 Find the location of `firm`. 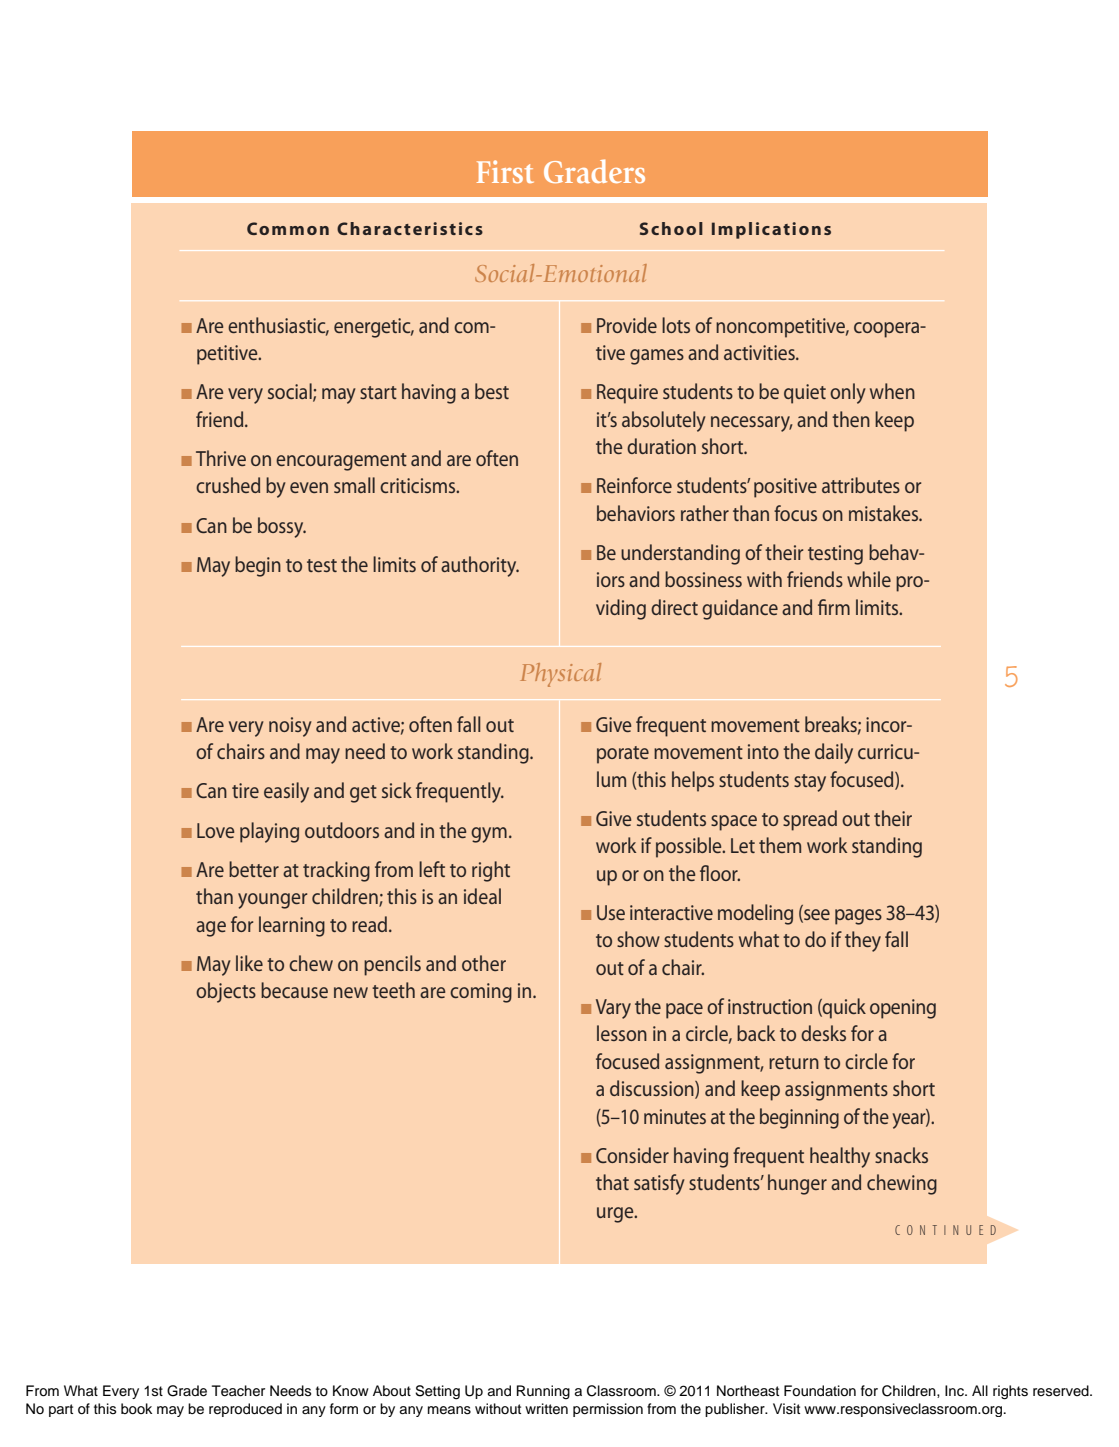

firm is located at coordinates (834, 607).
